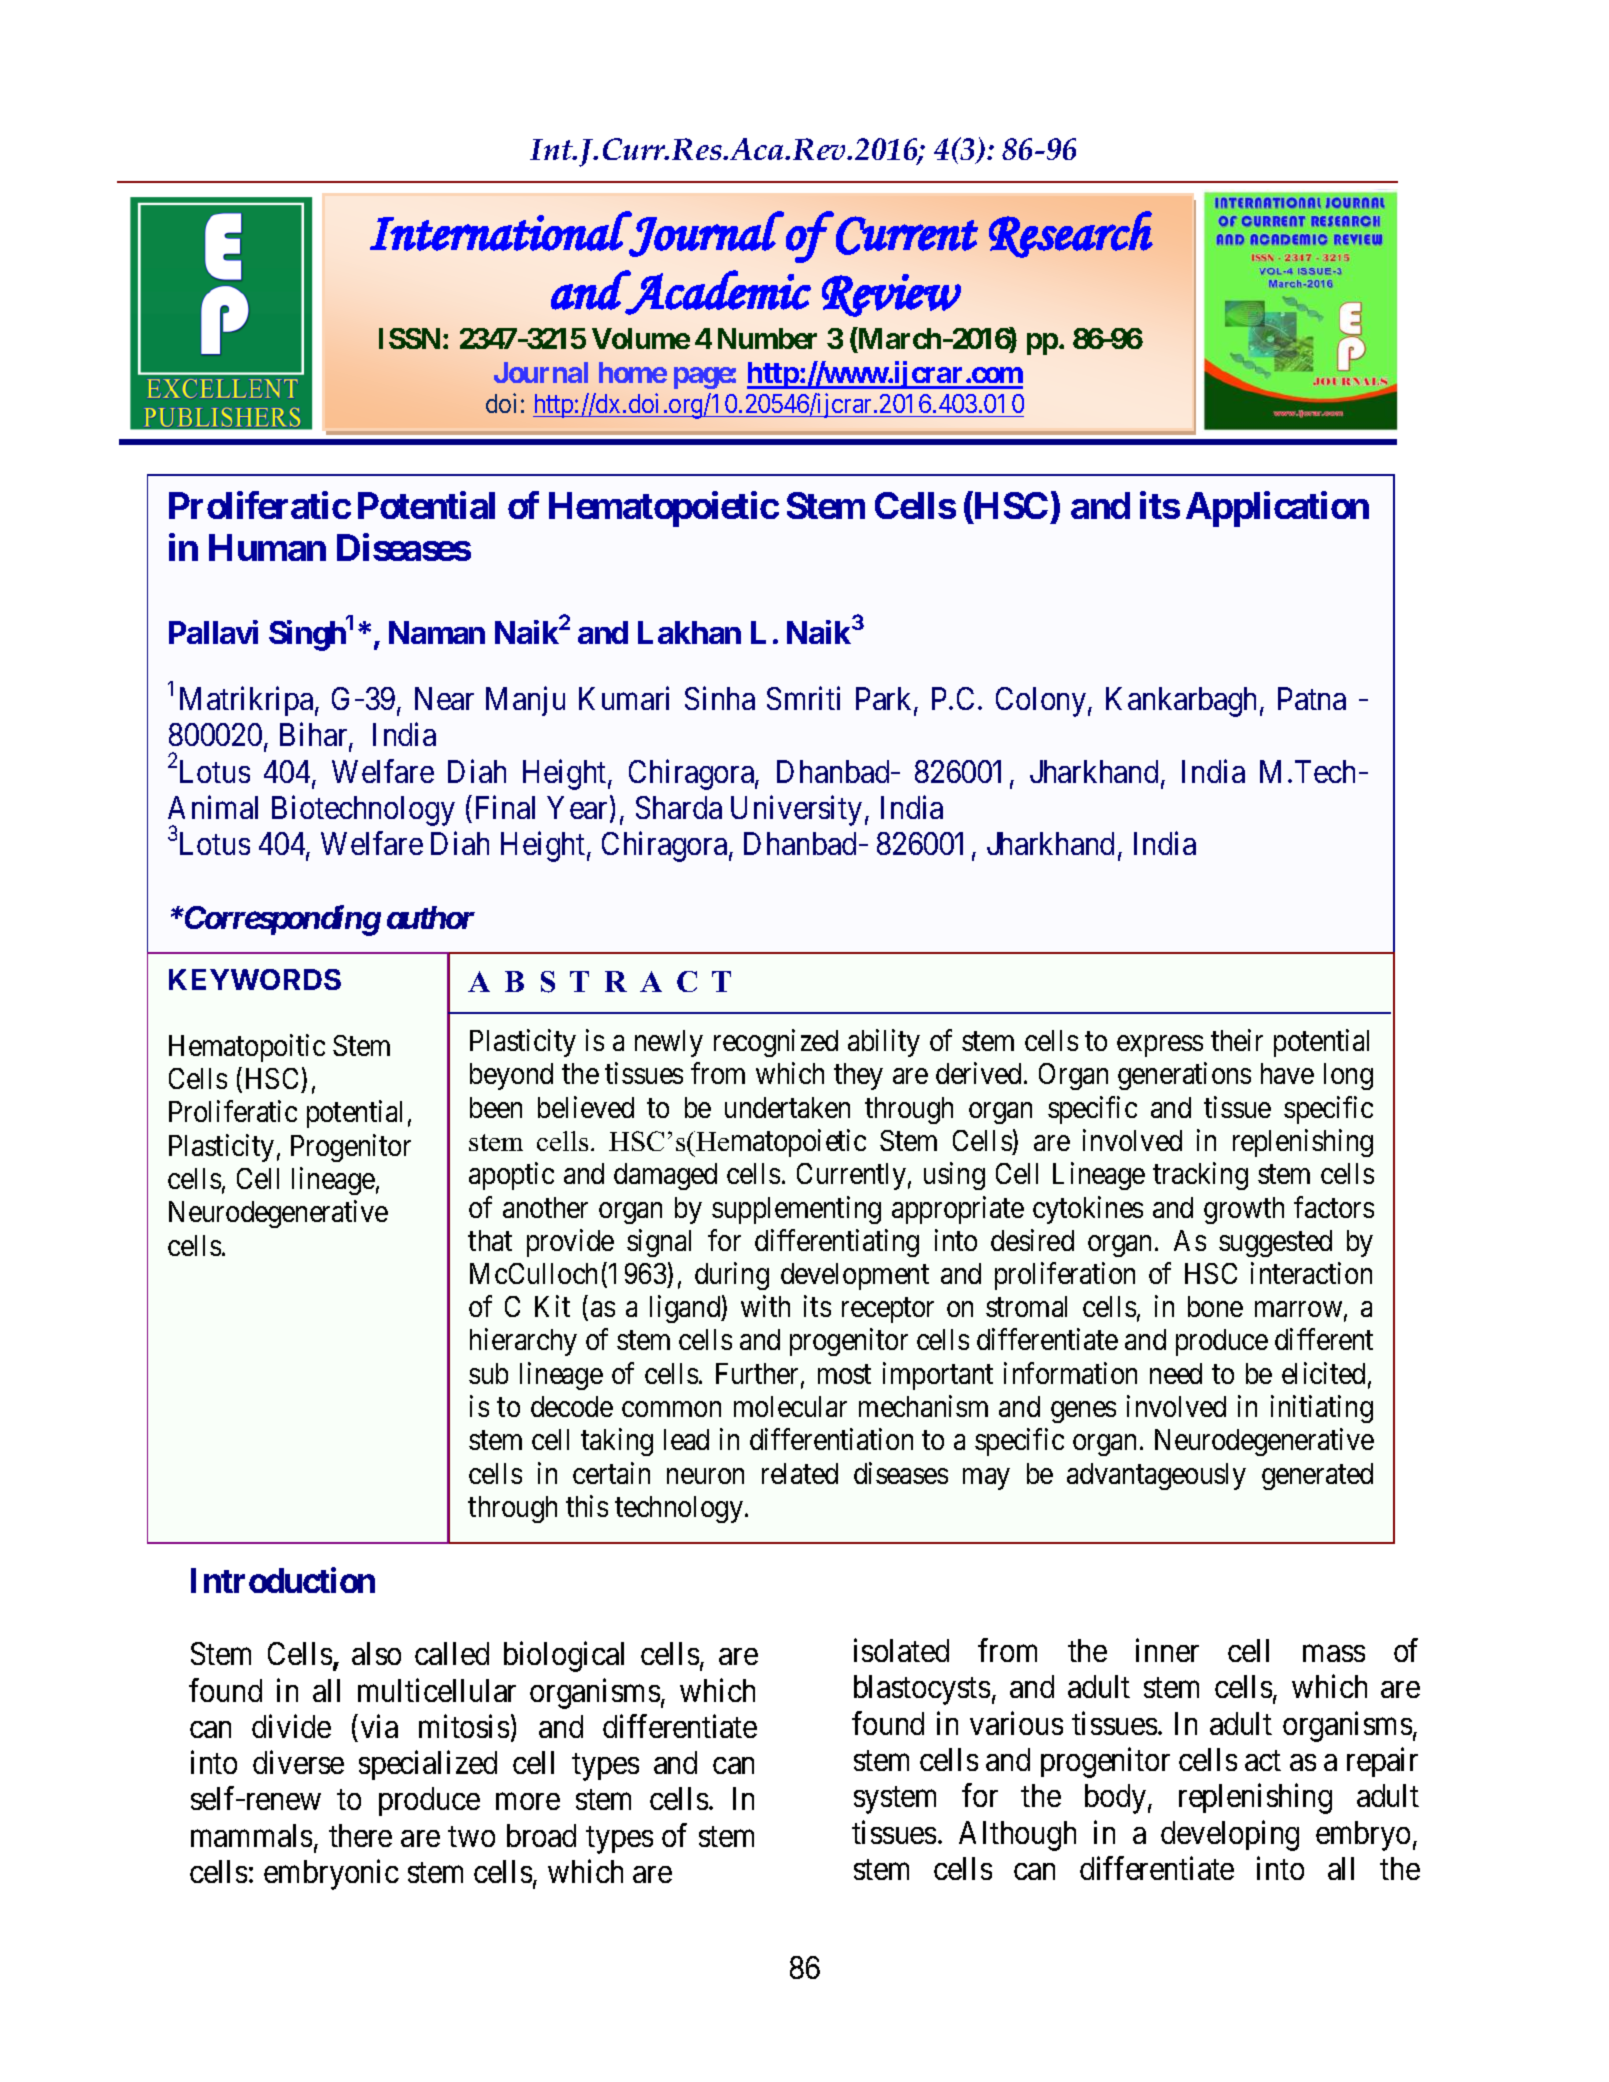 Image resolution: width=1609 pixels, height=2082 pixels. I want to click on ISSN, so click(409, 338).
